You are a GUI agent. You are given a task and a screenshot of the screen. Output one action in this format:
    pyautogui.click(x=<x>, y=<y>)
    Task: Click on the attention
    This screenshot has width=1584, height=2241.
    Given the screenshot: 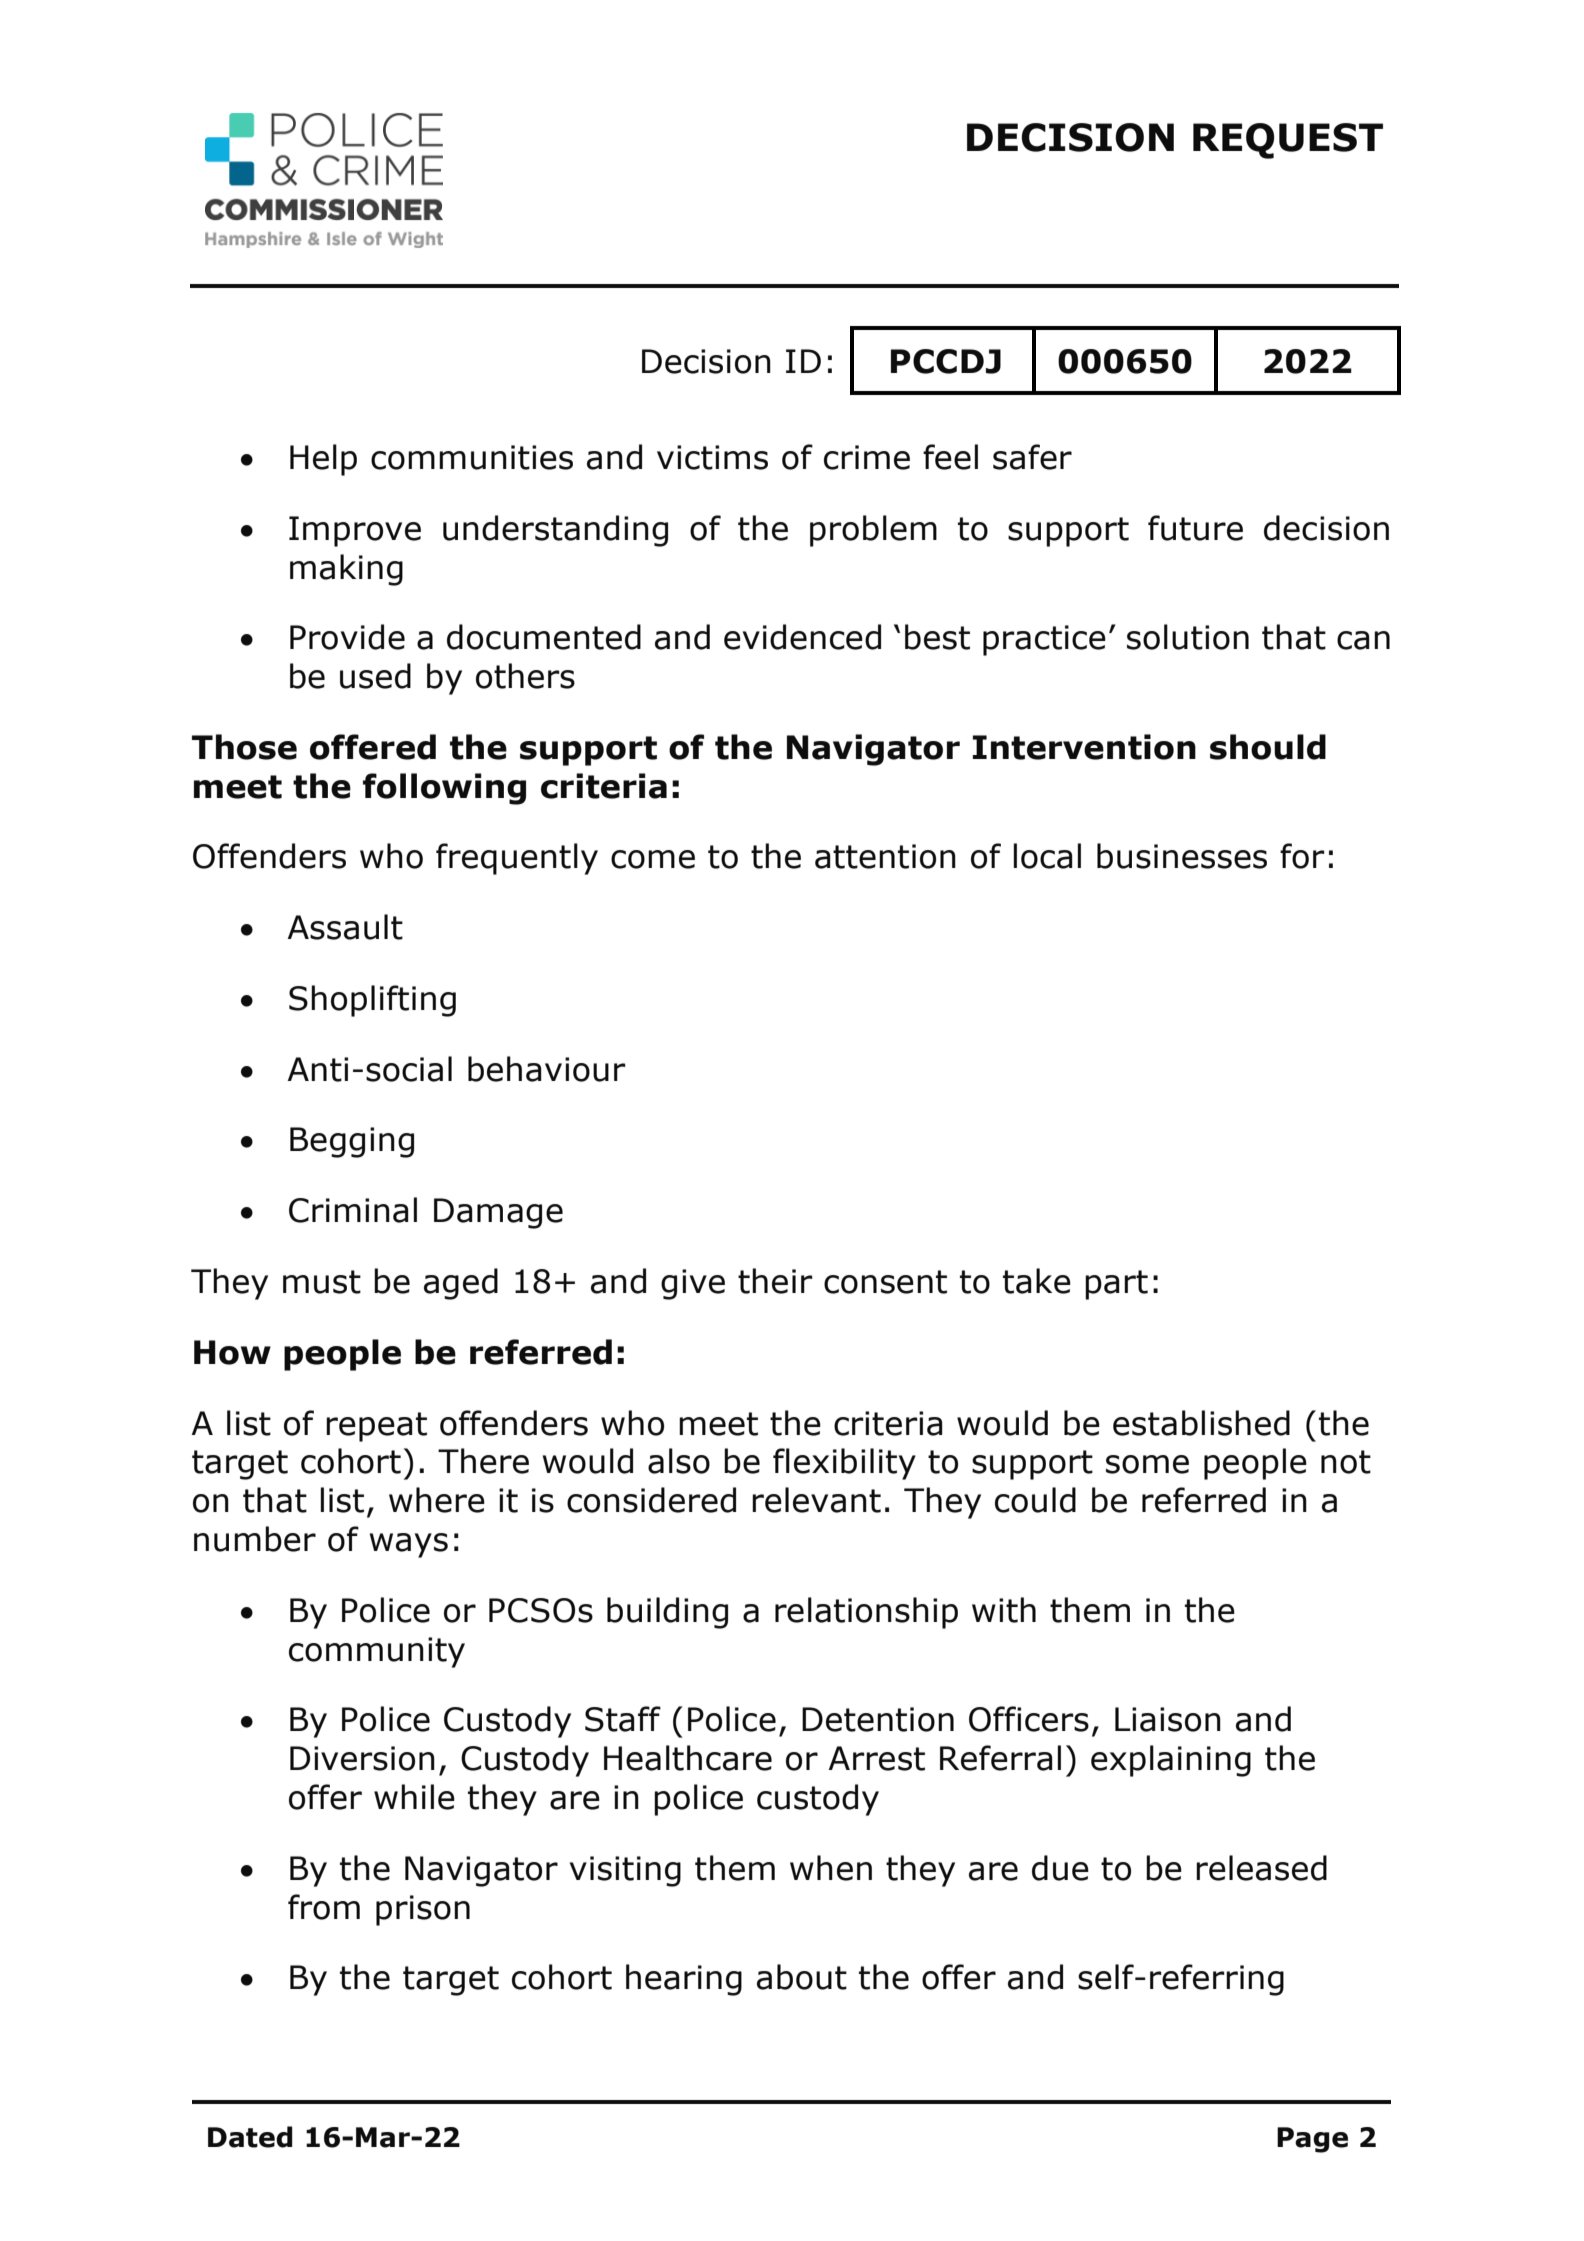 What is the action you would take?
    pyautogui.click(x=885, y=856)
